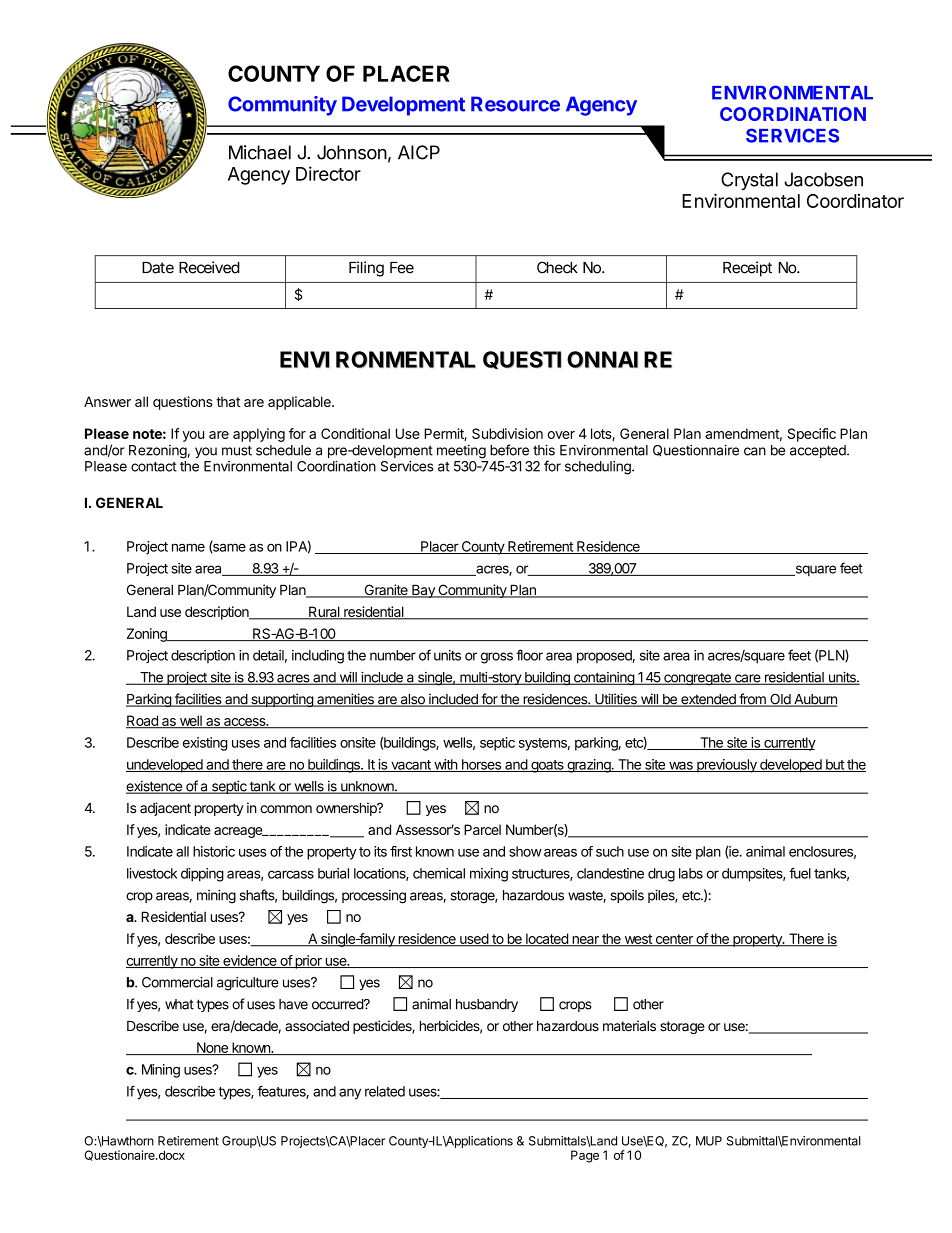 The image size is (952, 1233). Describe the element at coordinates (697, 679) in the screenshot. I see `congregate` at that location.
